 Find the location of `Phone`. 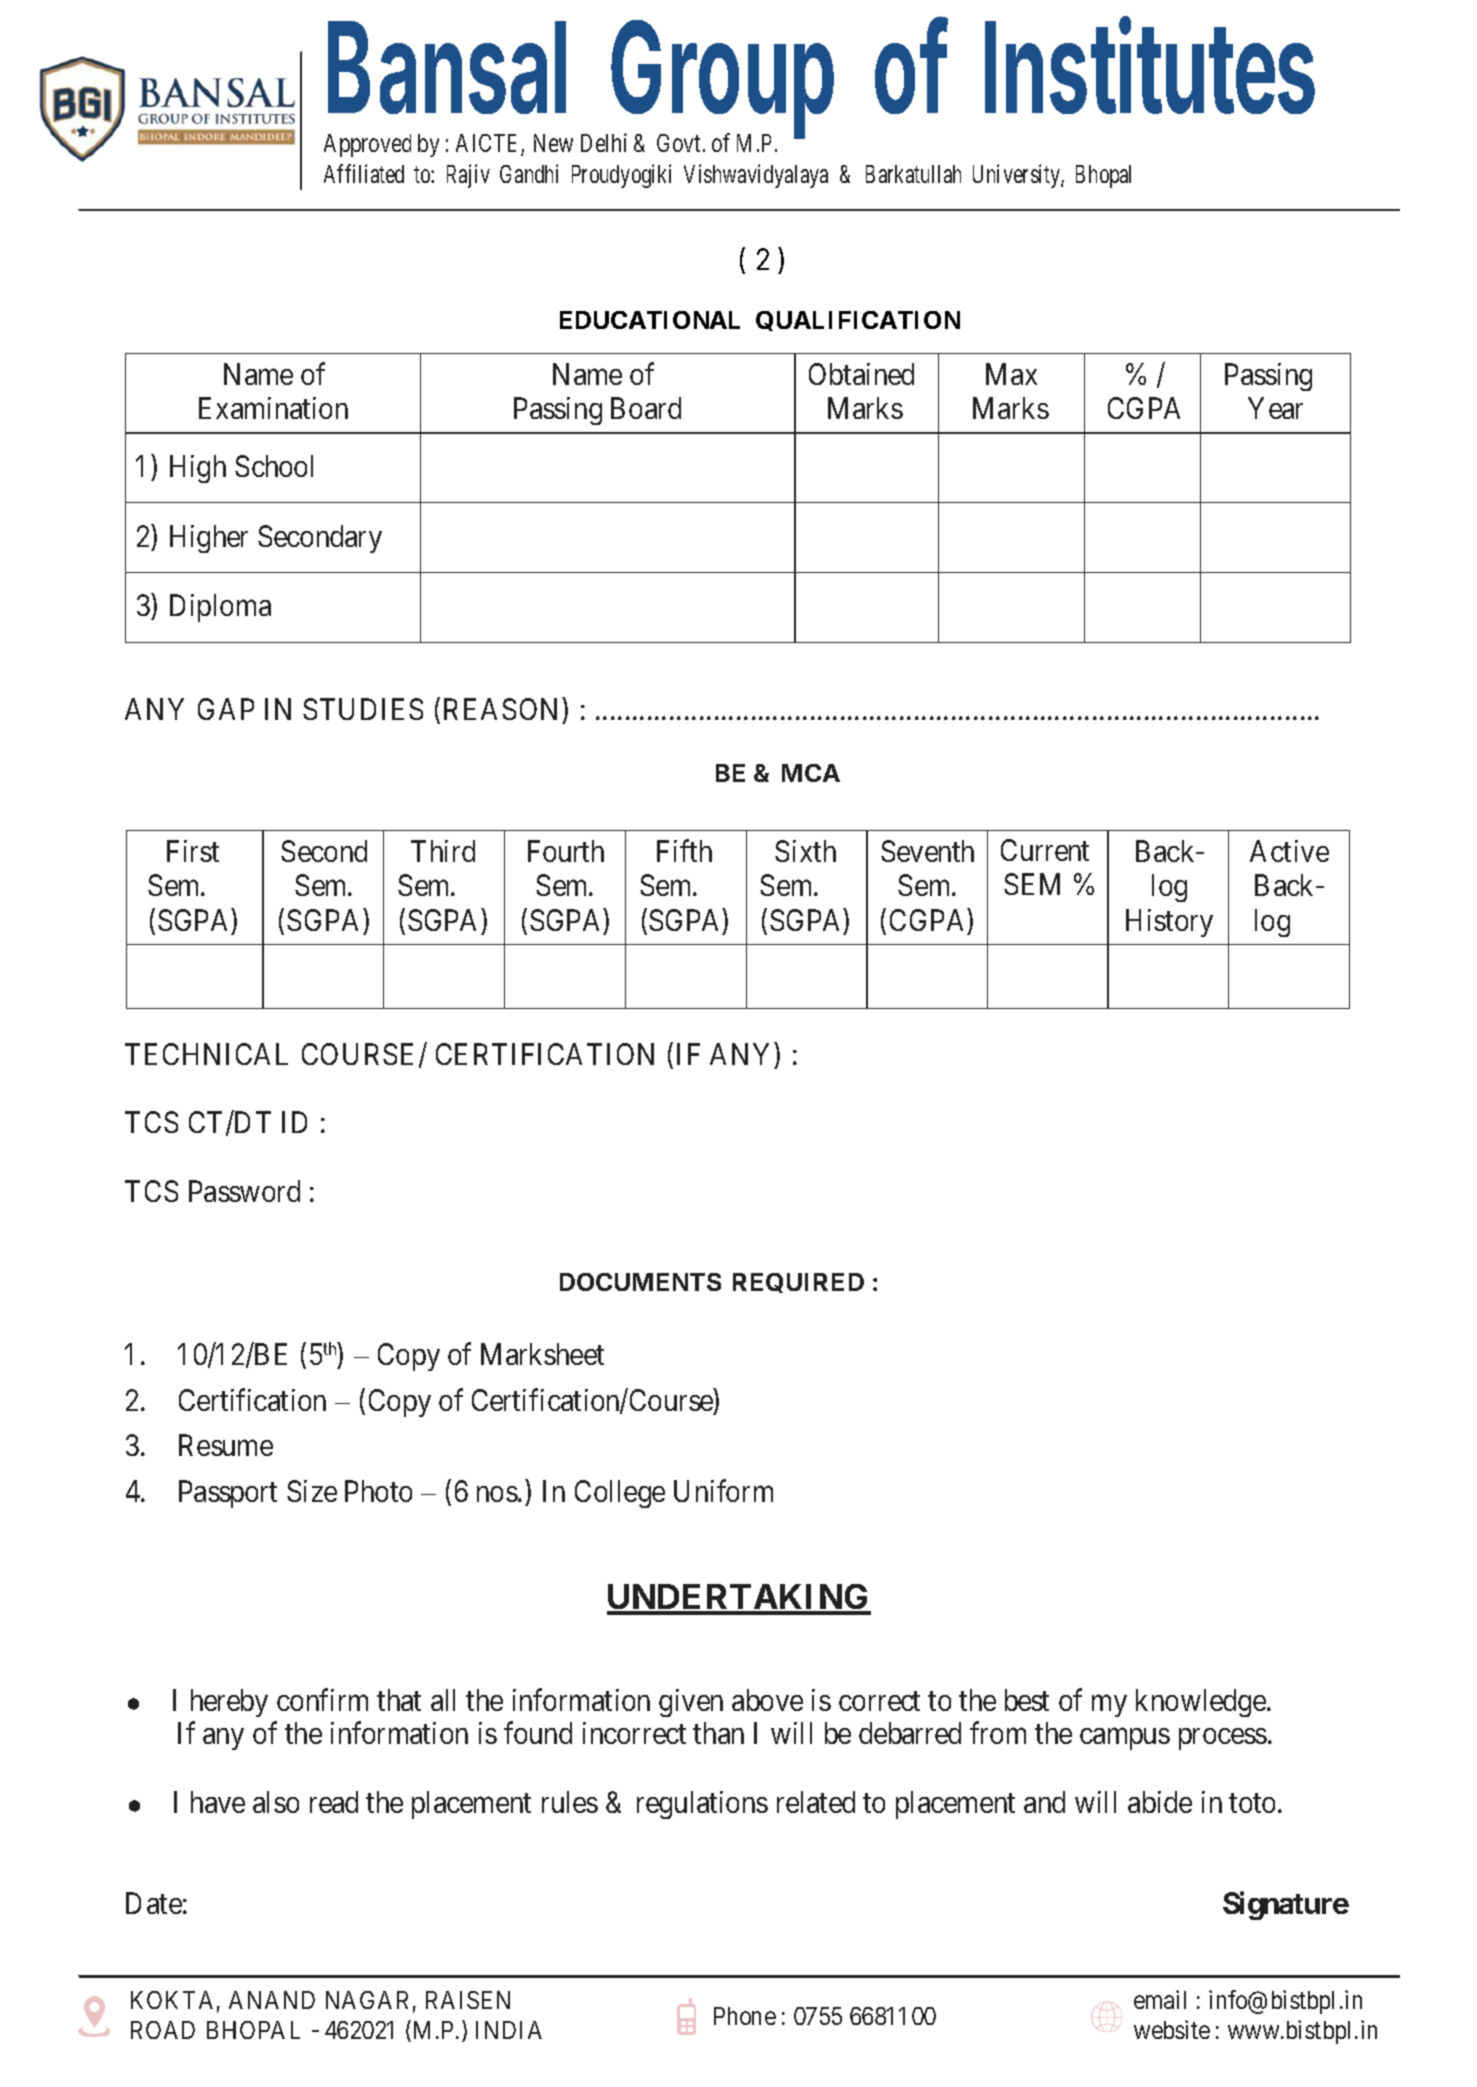

Phone is located at coordinates (745, 2016).
